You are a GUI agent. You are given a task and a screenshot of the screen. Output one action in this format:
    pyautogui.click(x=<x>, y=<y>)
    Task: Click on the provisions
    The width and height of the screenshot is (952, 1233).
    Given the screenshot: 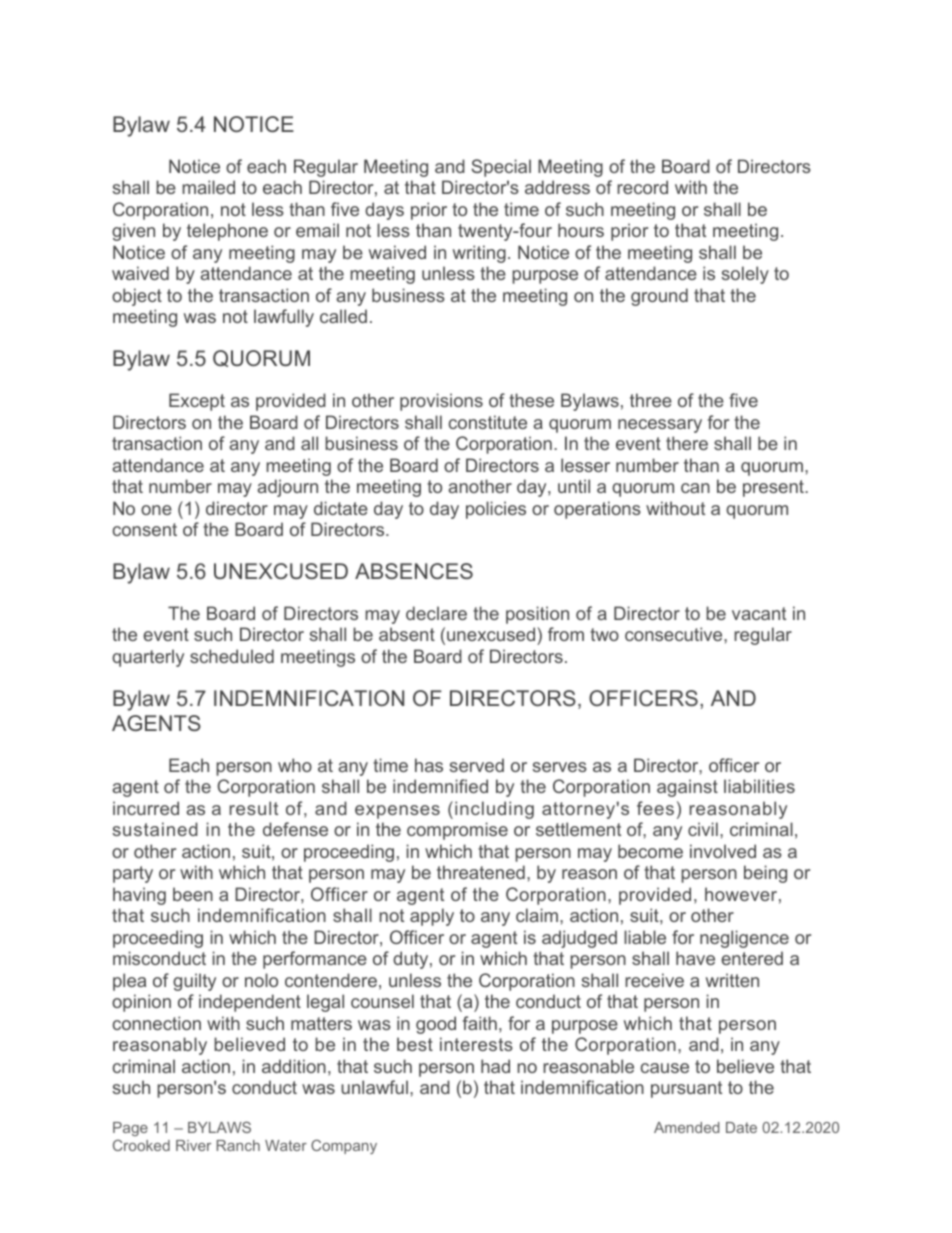 What is the action you would take?
    pyautogui.click(x=441, y=402)
